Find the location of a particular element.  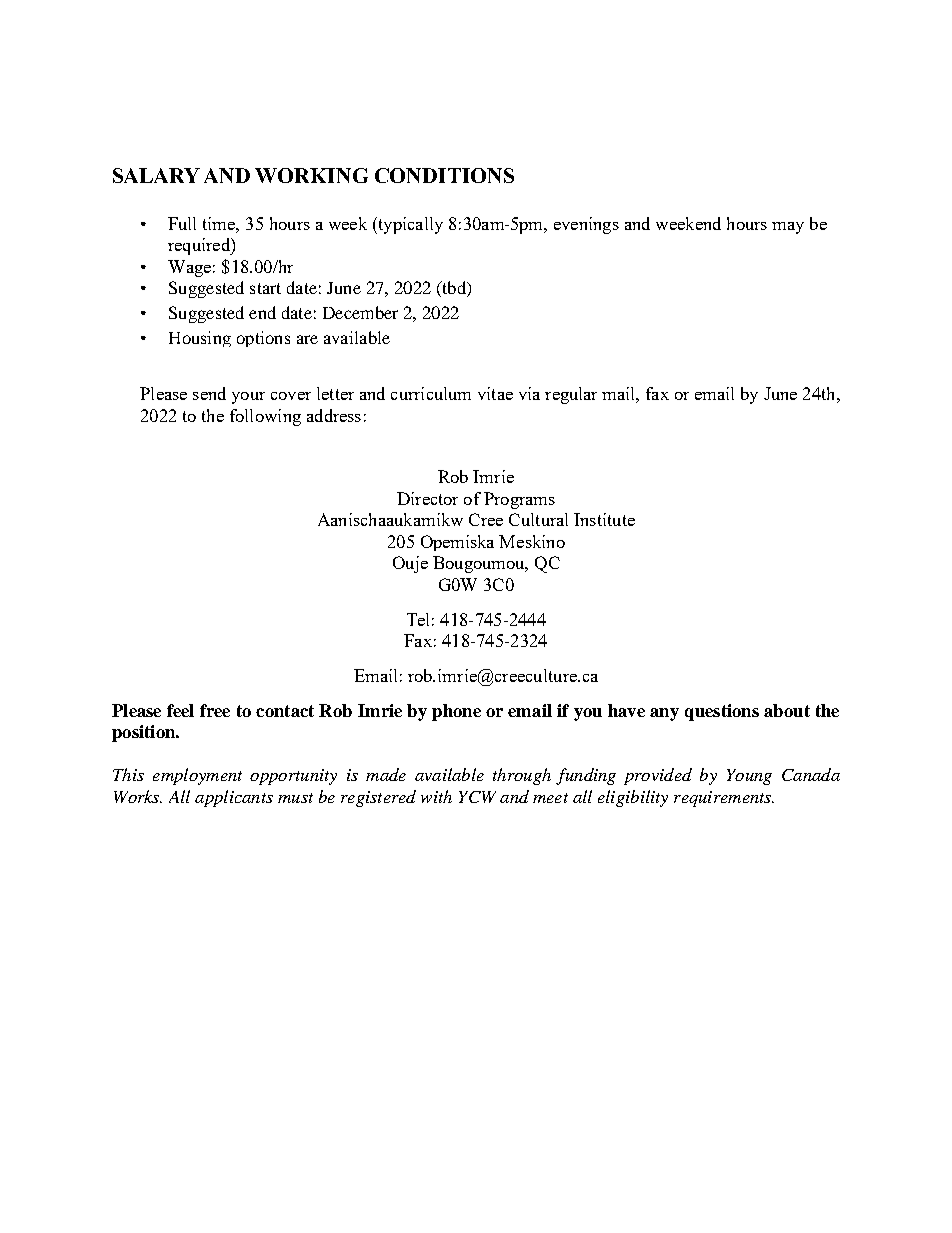

tbd is located at coordinates (454, 289).
